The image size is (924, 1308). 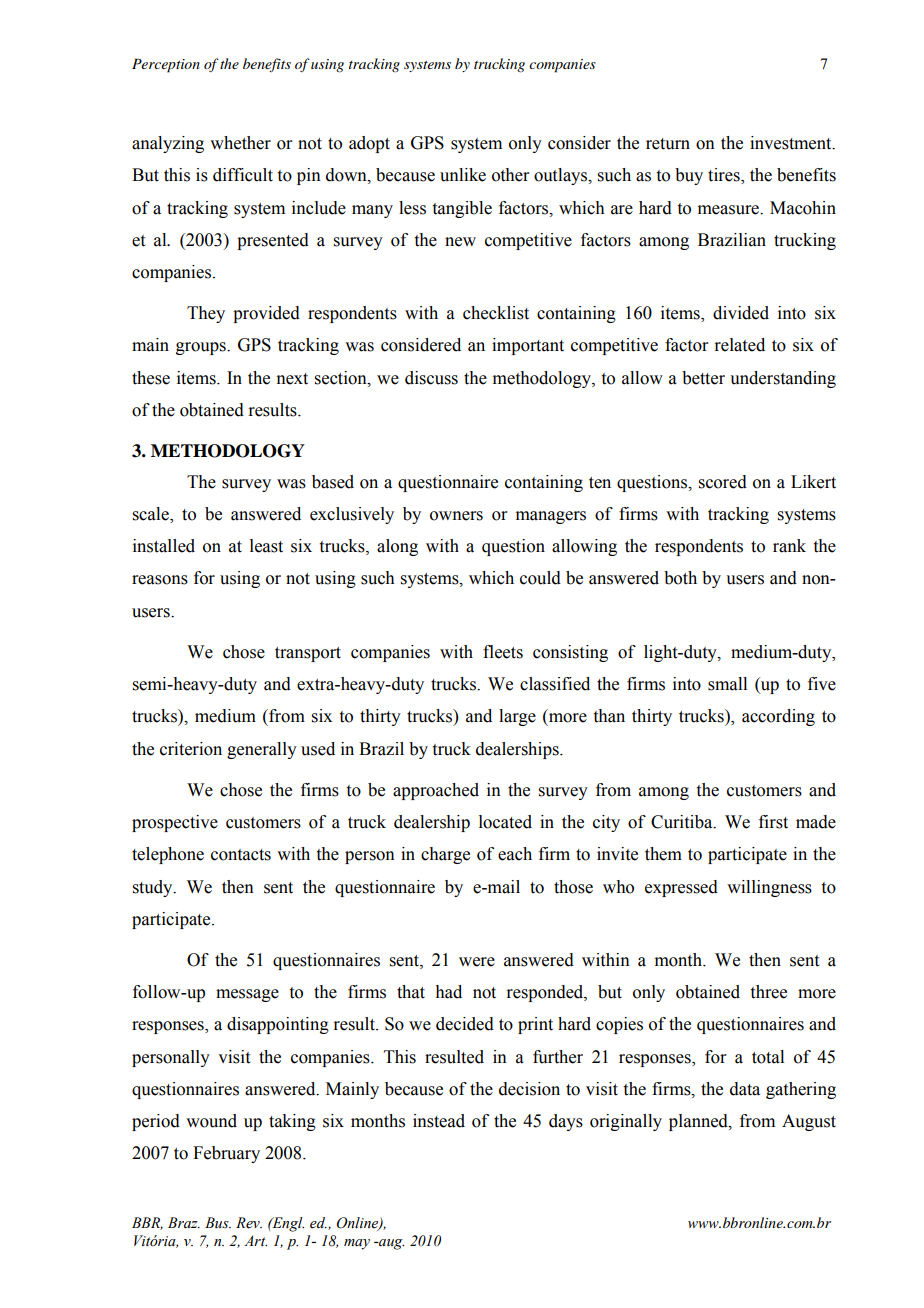 What do you see at coordinates (448, 992) in the document?
I see `had` at bounding box center [448, 992].
